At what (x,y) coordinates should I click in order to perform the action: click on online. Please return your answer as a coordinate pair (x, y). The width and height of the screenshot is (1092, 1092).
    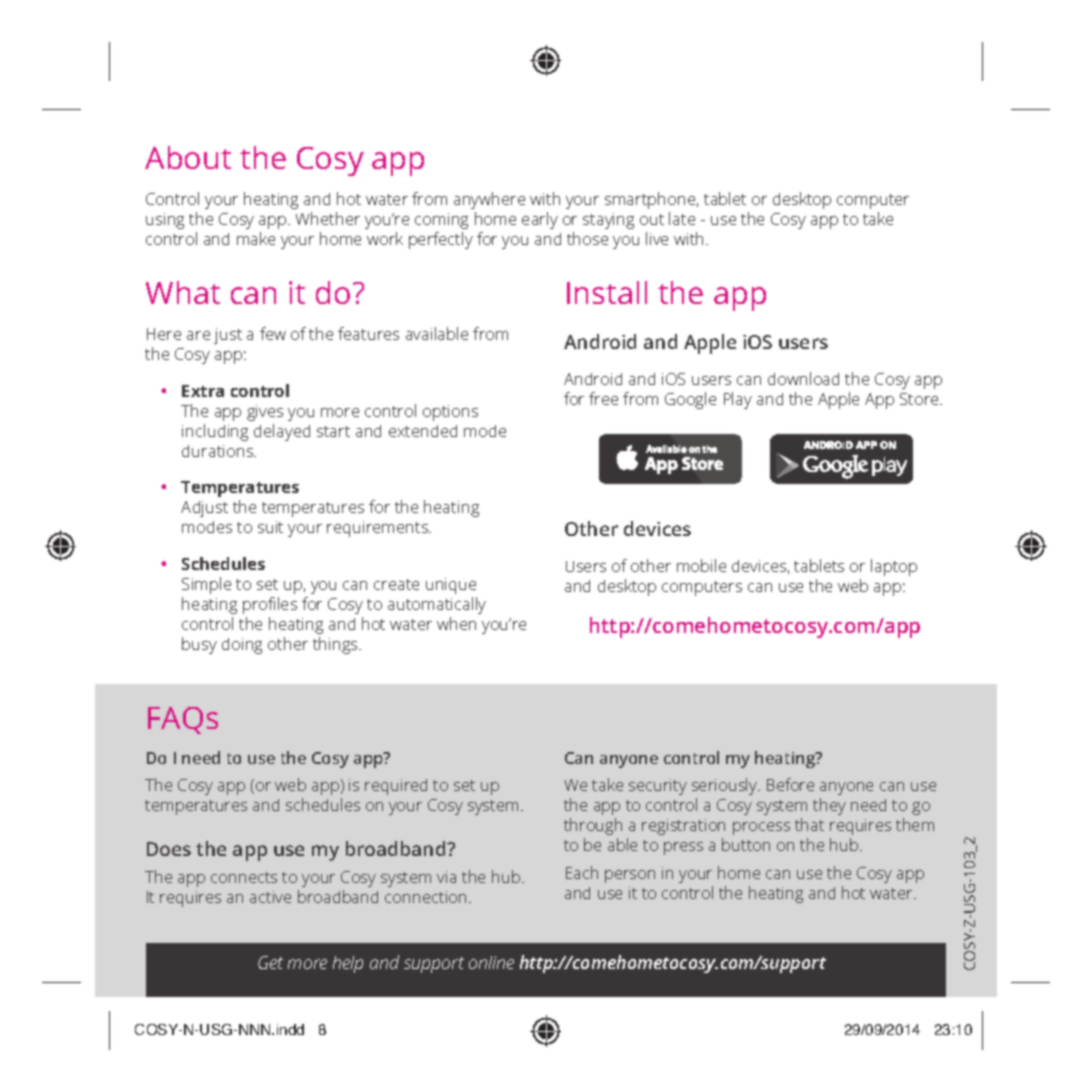
    Looking at the image, I should click on (491, 962).
